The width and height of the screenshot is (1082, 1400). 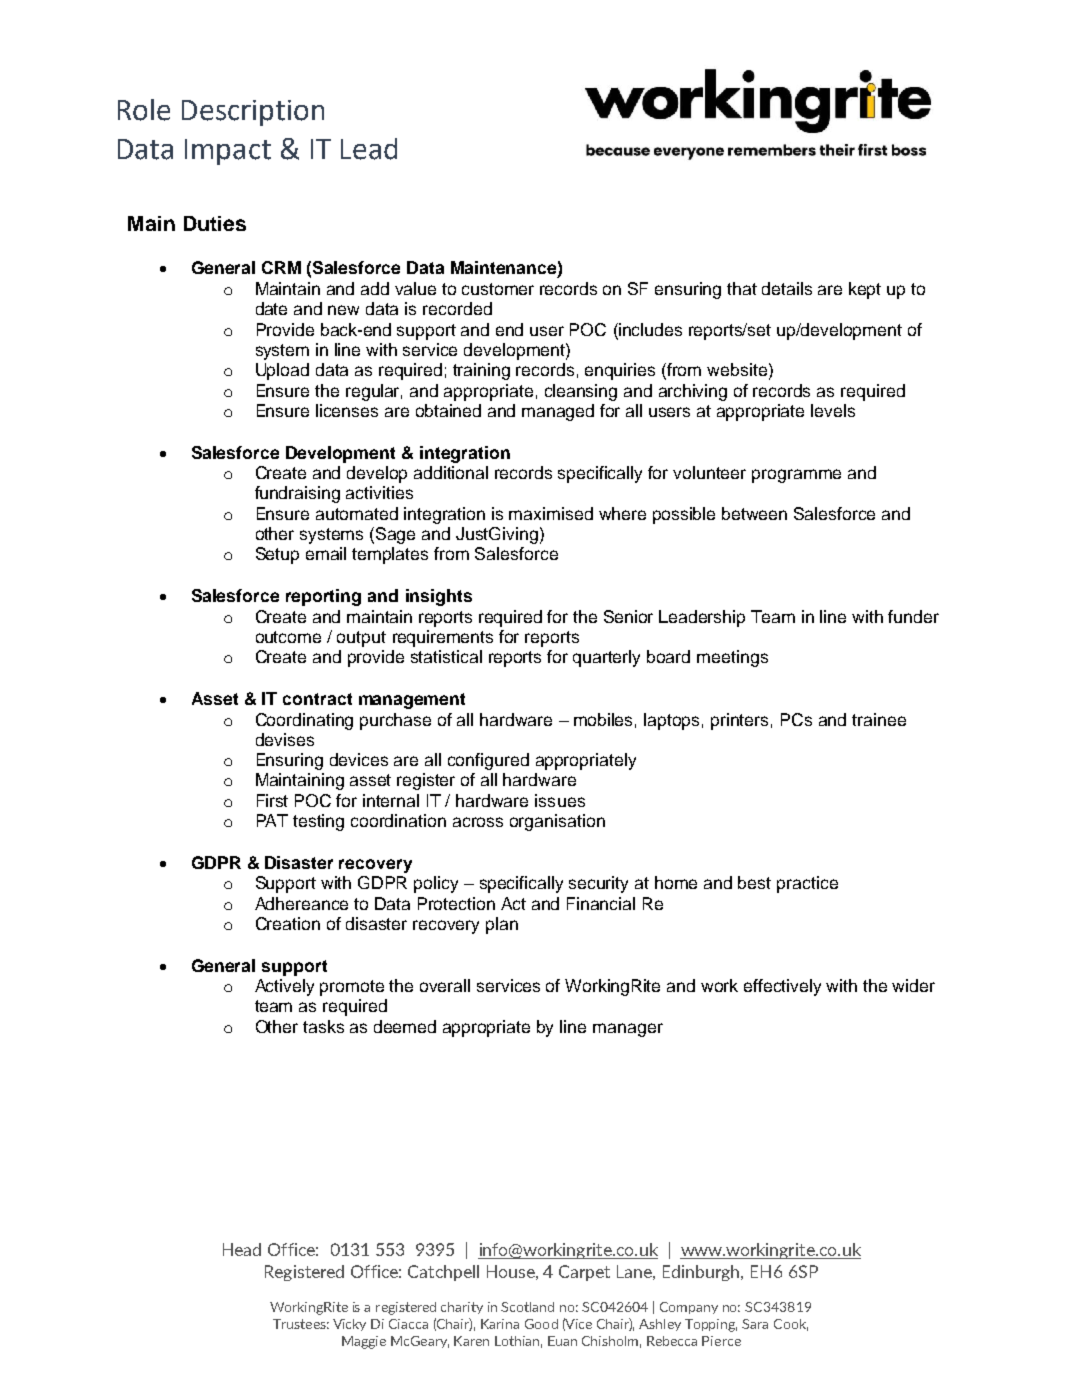 What do you see at coordinates (498, 289) in the screenshot?
I see `customer` at bounding box center [498, 289].
